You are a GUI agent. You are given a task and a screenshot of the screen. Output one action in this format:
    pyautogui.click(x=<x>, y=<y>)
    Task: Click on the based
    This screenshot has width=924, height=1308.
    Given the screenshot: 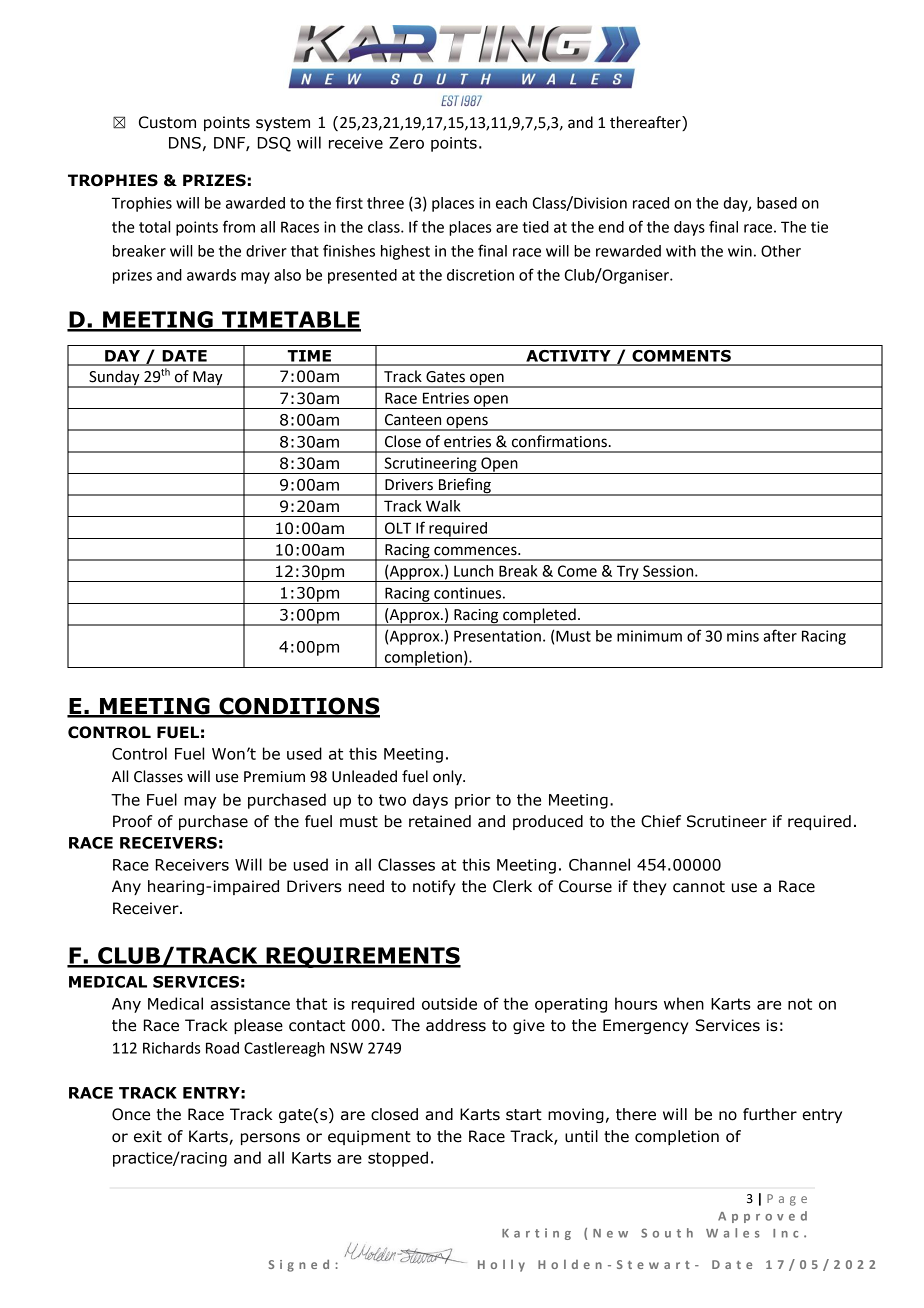 What is the action you would take?
    pyautogui.click(x=777, y=203)
